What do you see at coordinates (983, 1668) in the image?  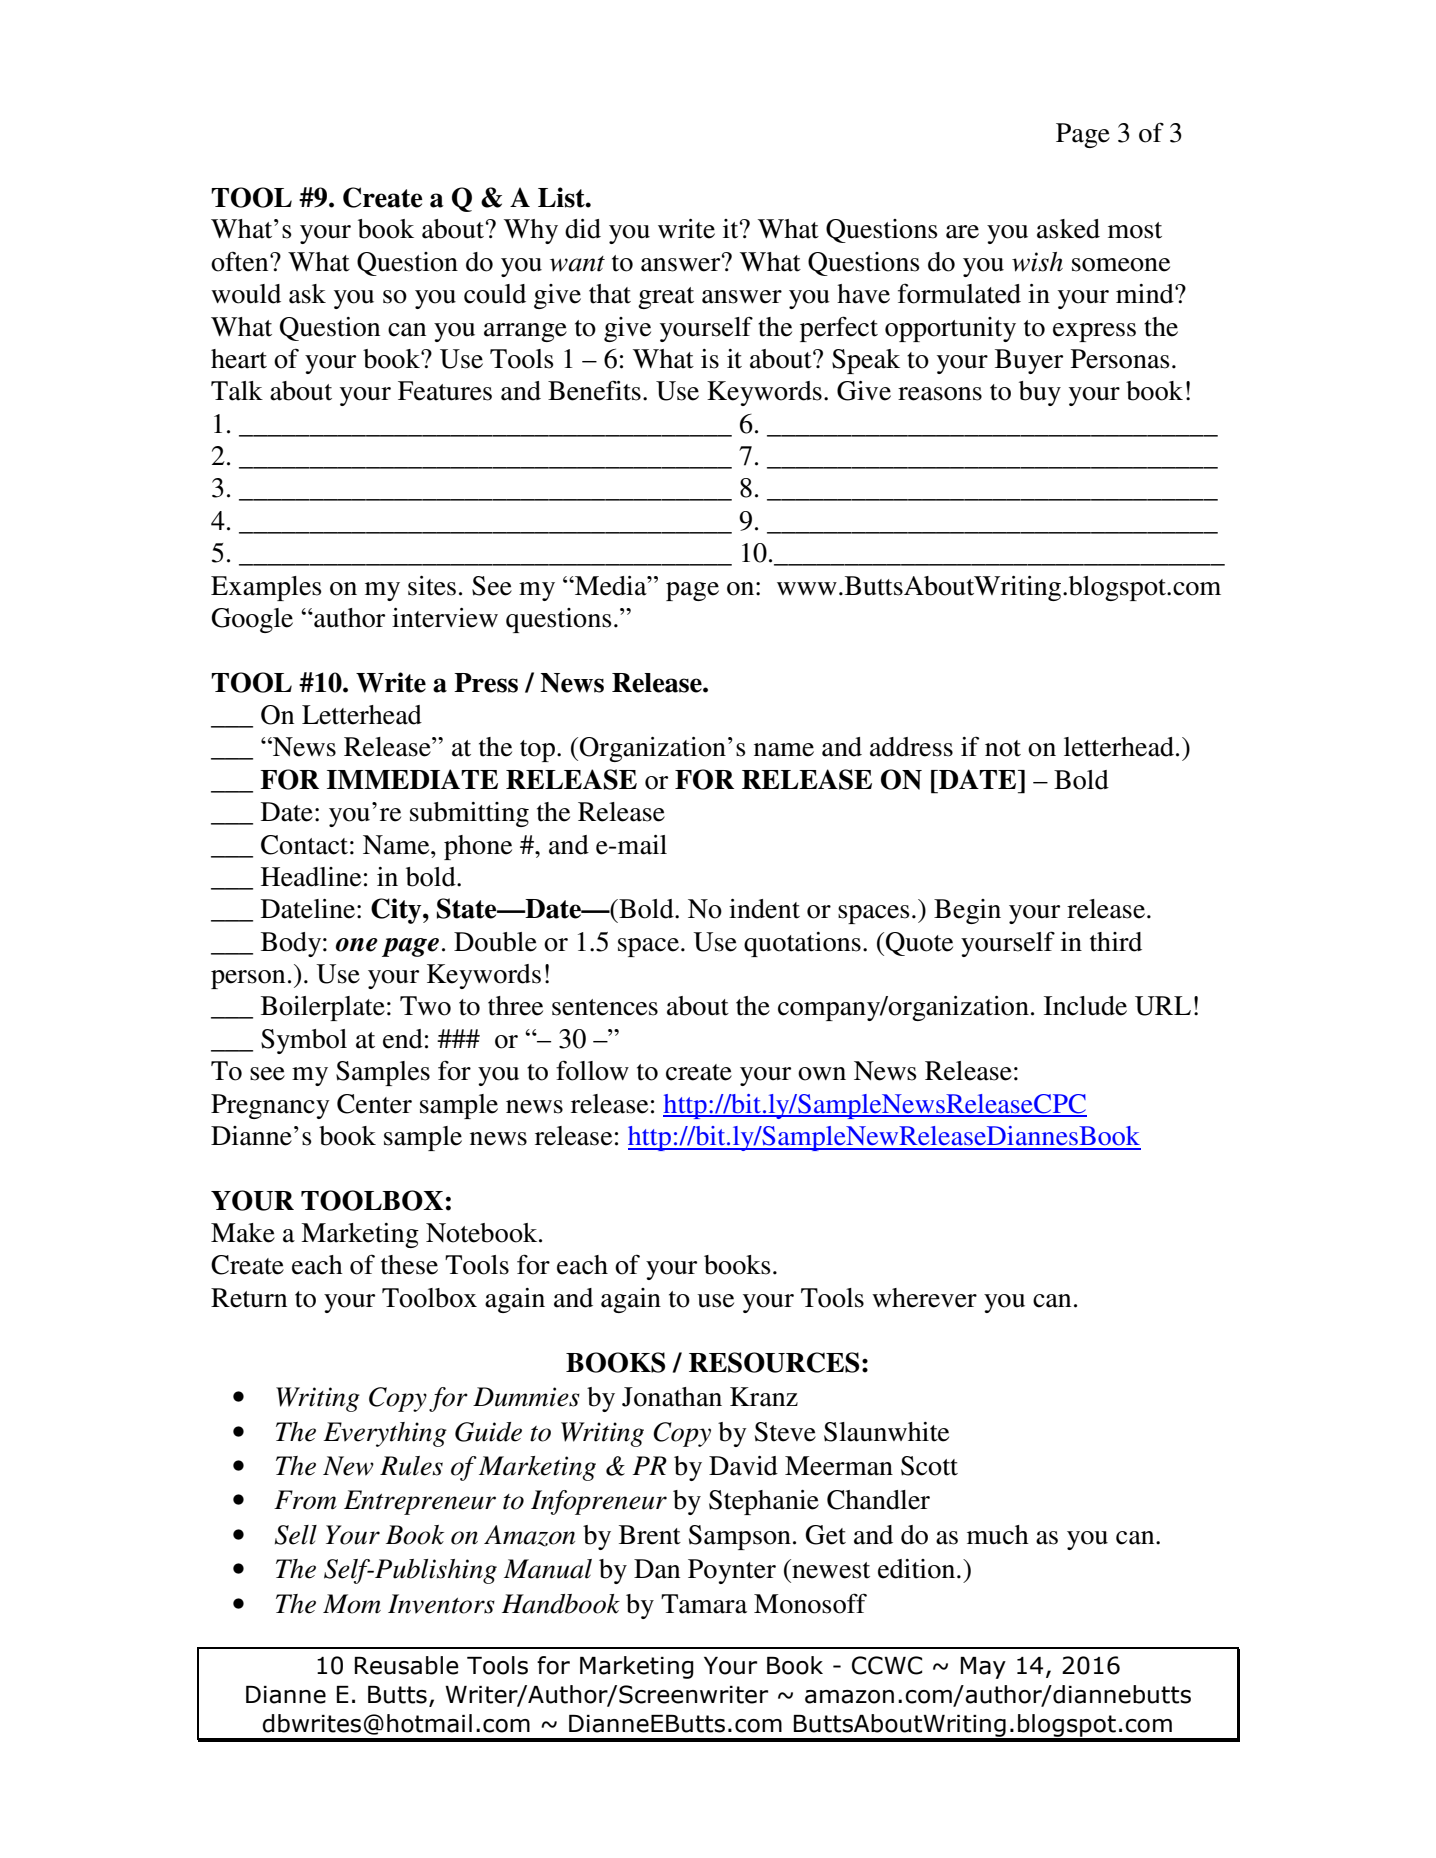 I see `May` at bounding box center [983, 1668].
